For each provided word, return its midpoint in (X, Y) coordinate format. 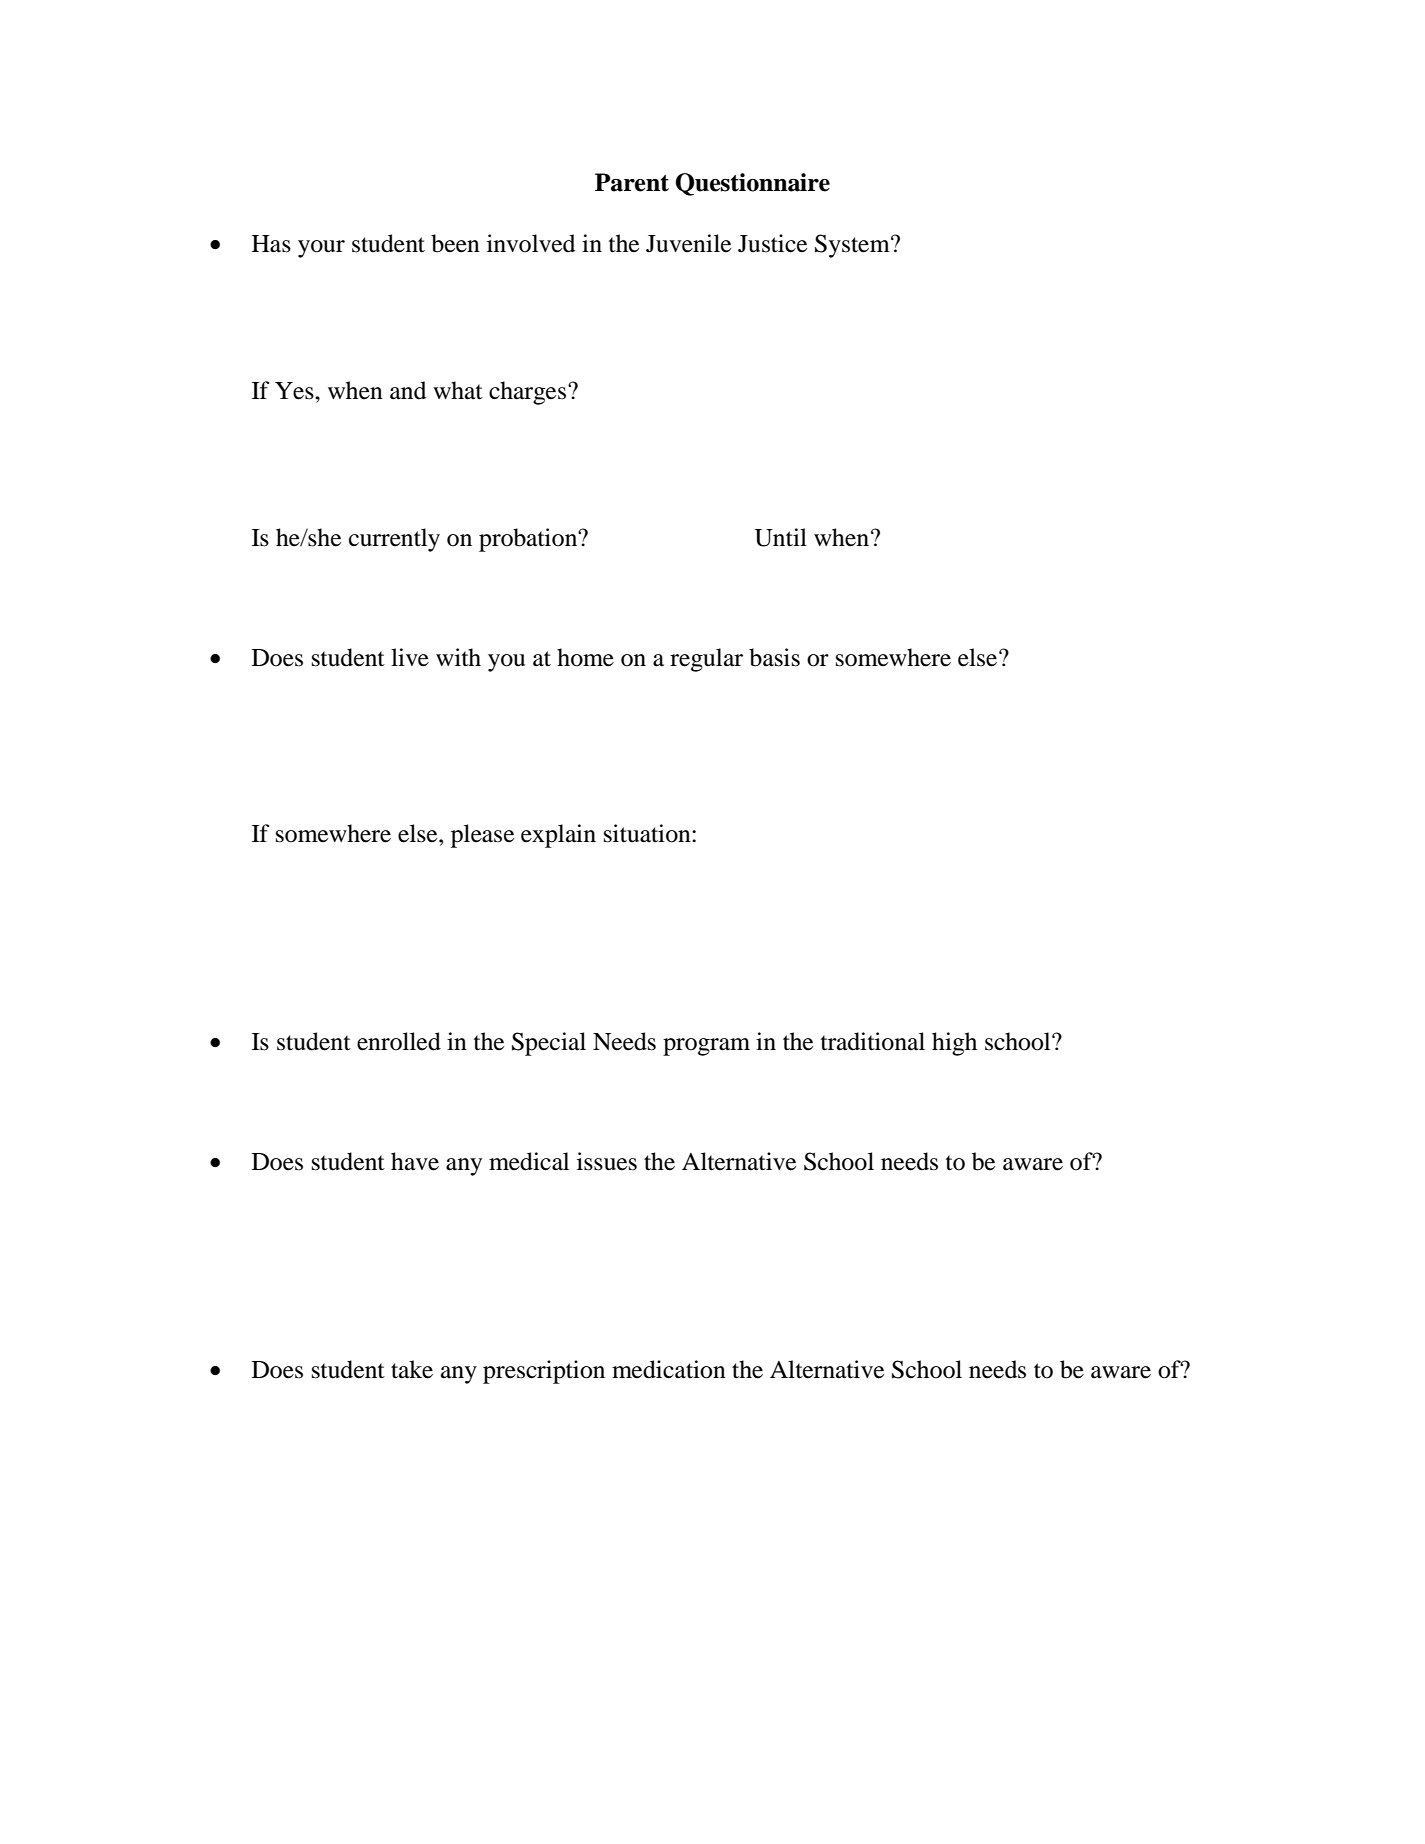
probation (529, 540)
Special (549, 1044)
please (482, 836)
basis (774, 657)
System (853, 246)
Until (781, 537)
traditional (873, 1041)
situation (648, 833)
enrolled (399, 1041)
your (321, 249)
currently (394, 540)
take (412, 1369)
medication (669, 1369)
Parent (632, 182)
